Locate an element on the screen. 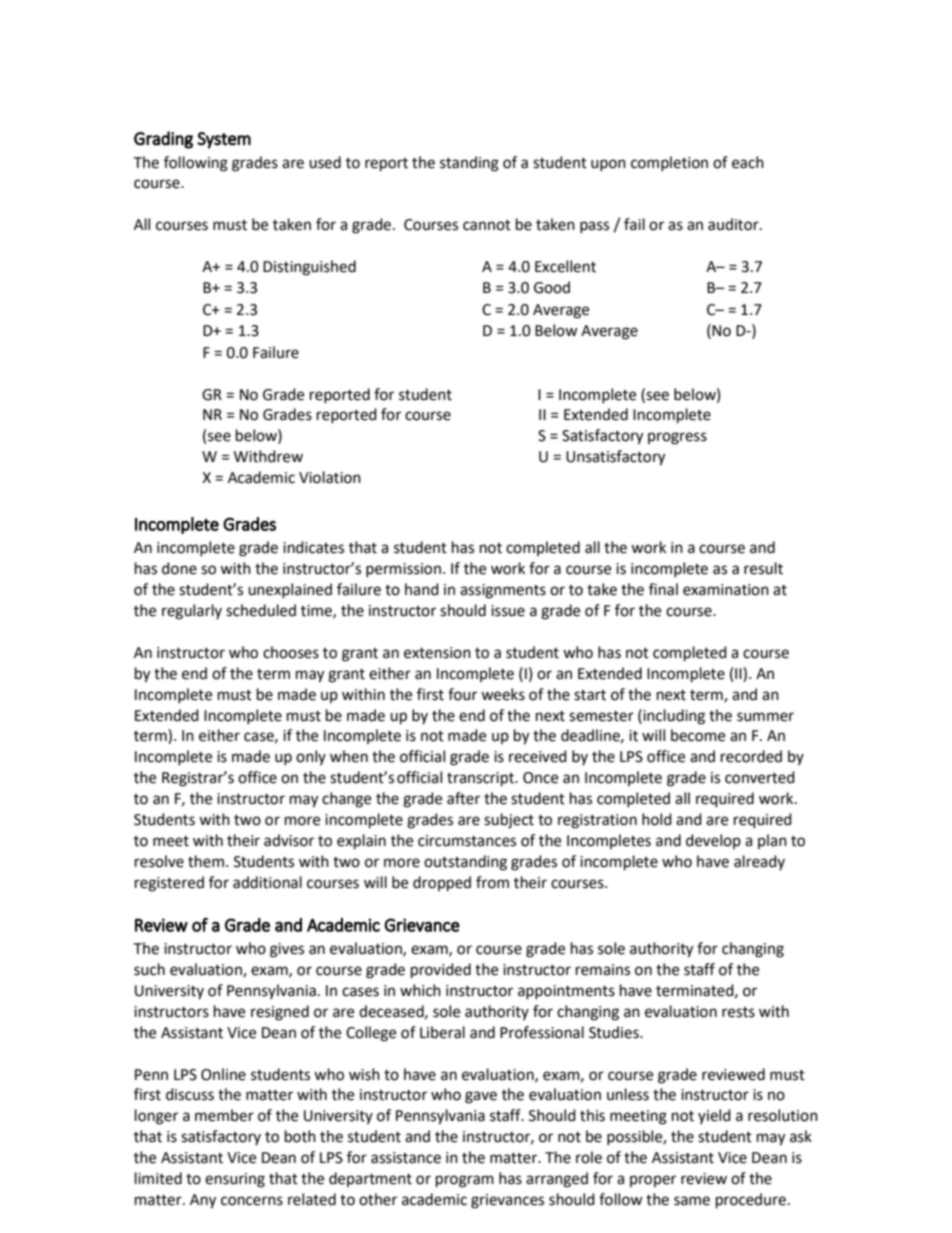 The height and width of the screenshot is (1233, 952). four is located at coordinates (462, 694).
